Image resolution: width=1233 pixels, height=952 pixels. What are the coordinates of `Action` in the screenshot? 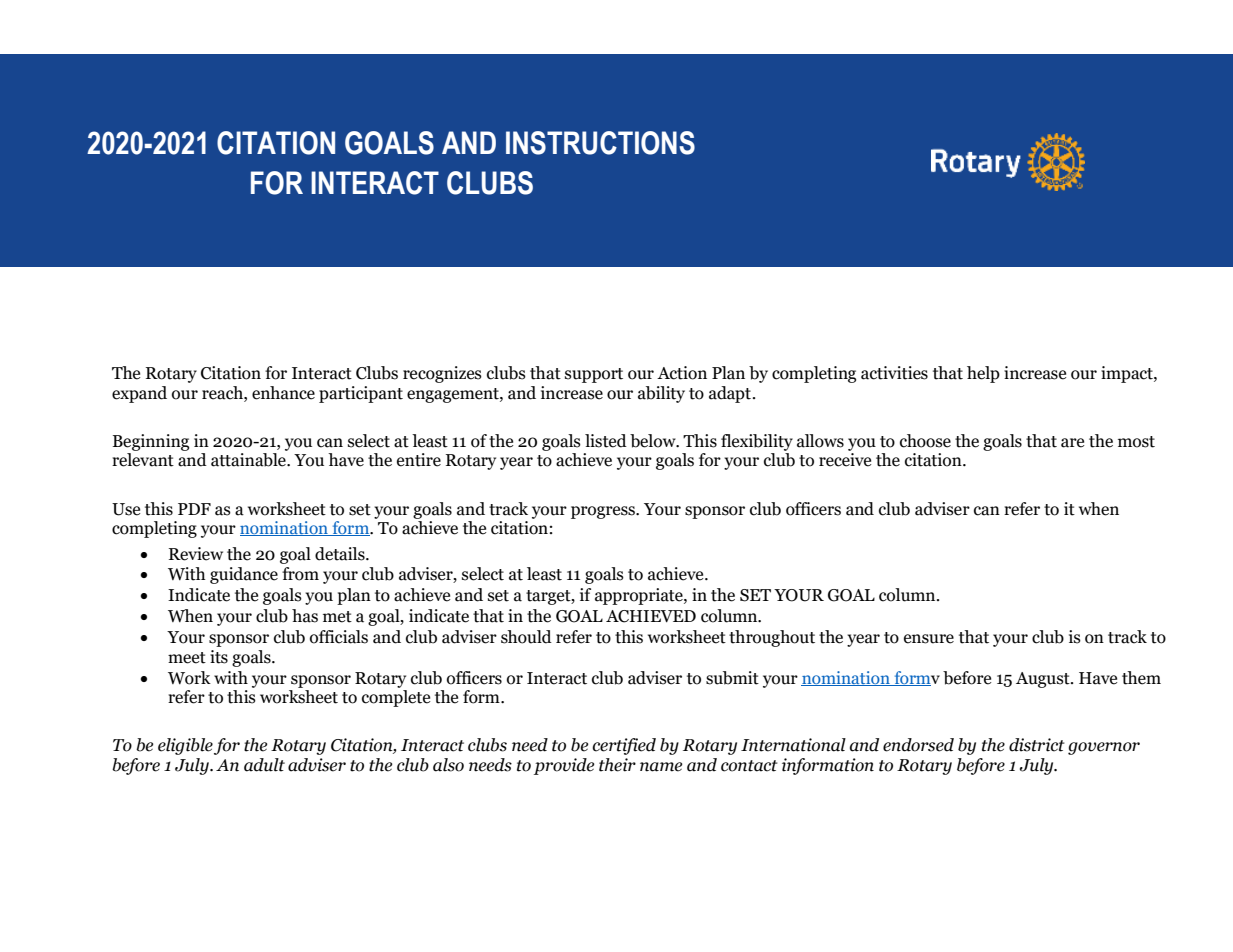 It's located at (682, 373).
